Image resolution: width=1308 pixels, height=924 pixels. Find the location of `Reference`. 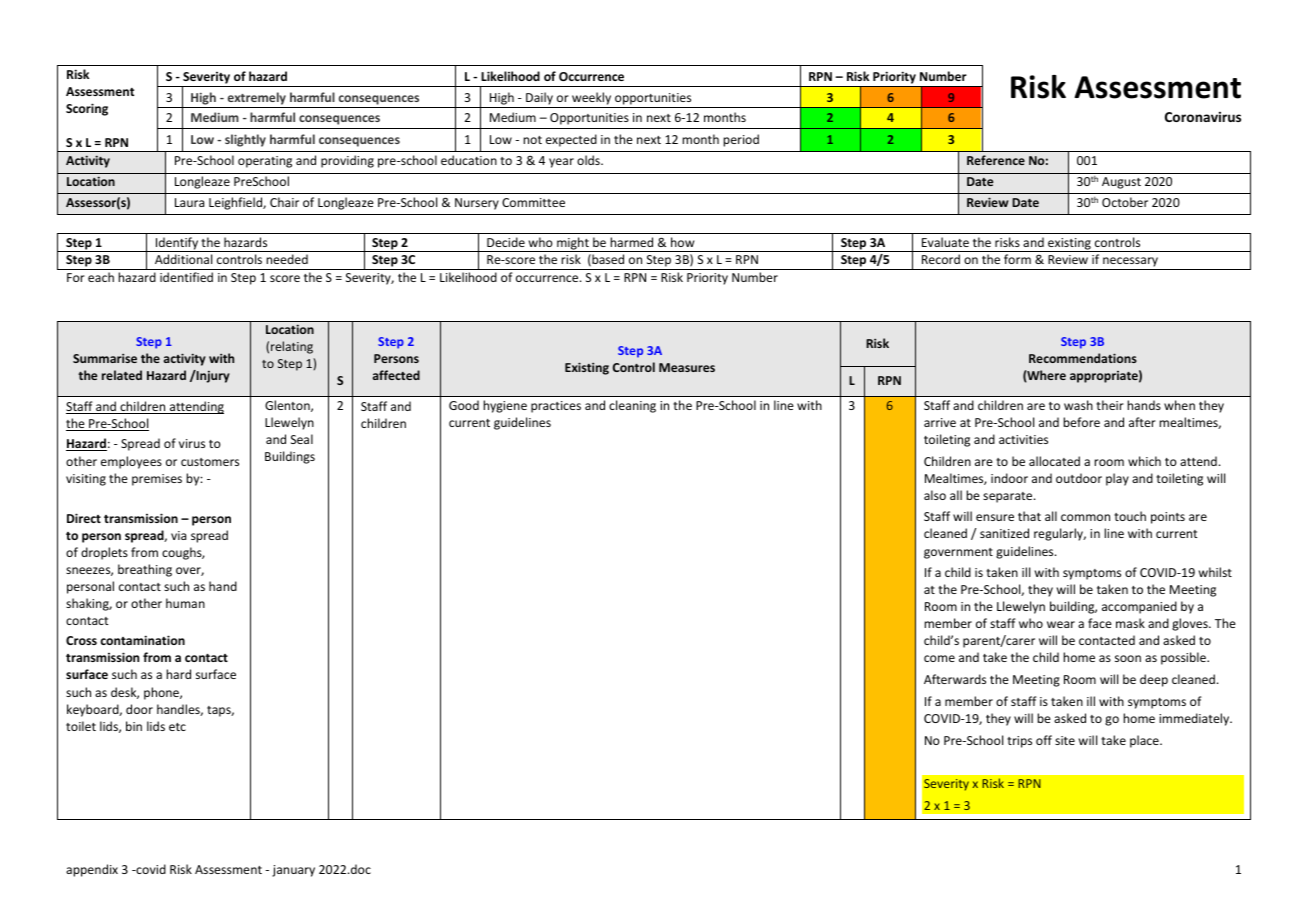

Reference is located at coordinates (996, 160).
